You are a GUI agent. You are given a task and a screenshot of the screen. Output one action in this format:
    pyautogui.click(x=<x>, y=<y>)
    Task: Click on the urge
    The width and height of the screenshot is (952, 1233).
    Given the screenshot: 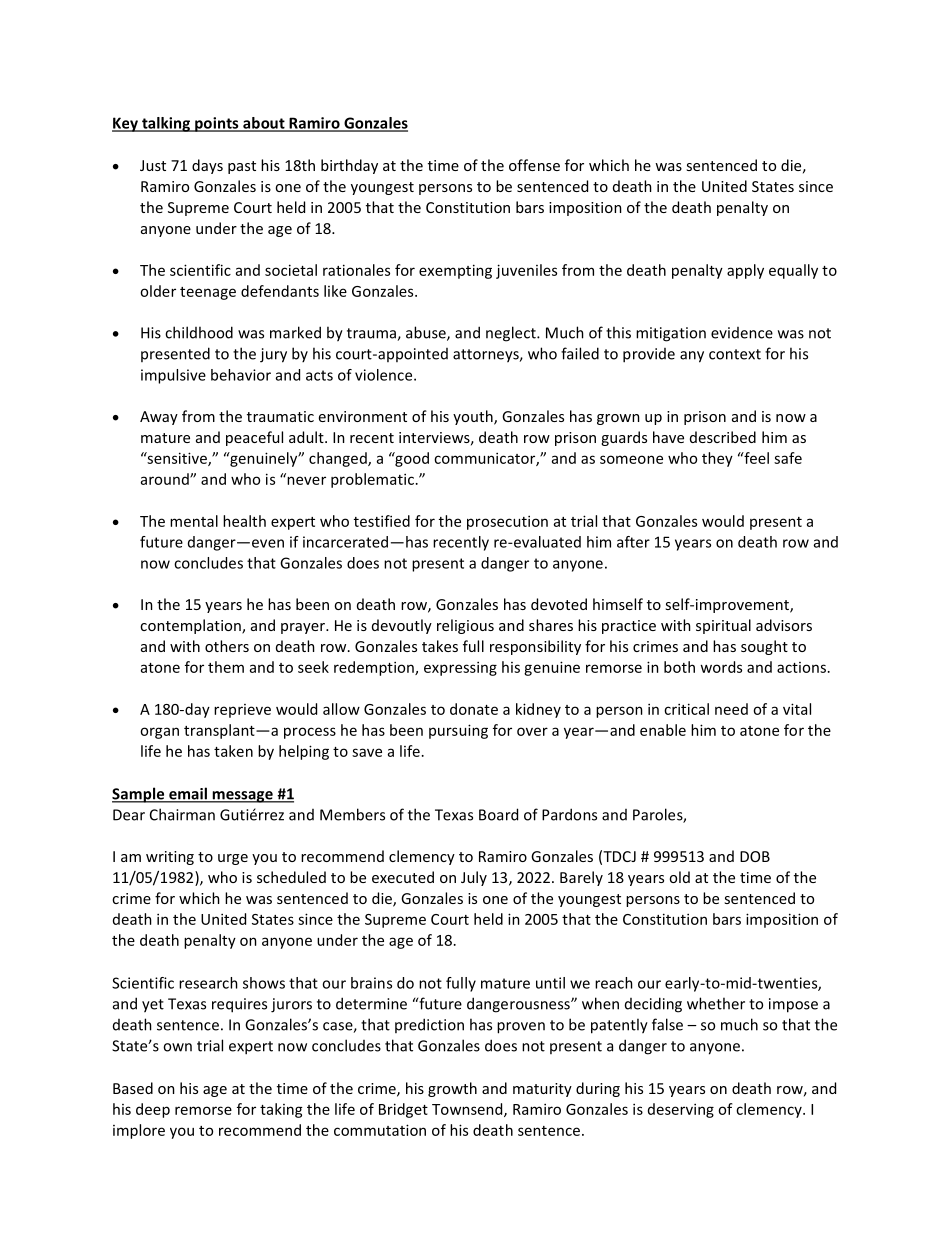 What is the action you would take?
    pyautogui.click(x=233, y=859)
